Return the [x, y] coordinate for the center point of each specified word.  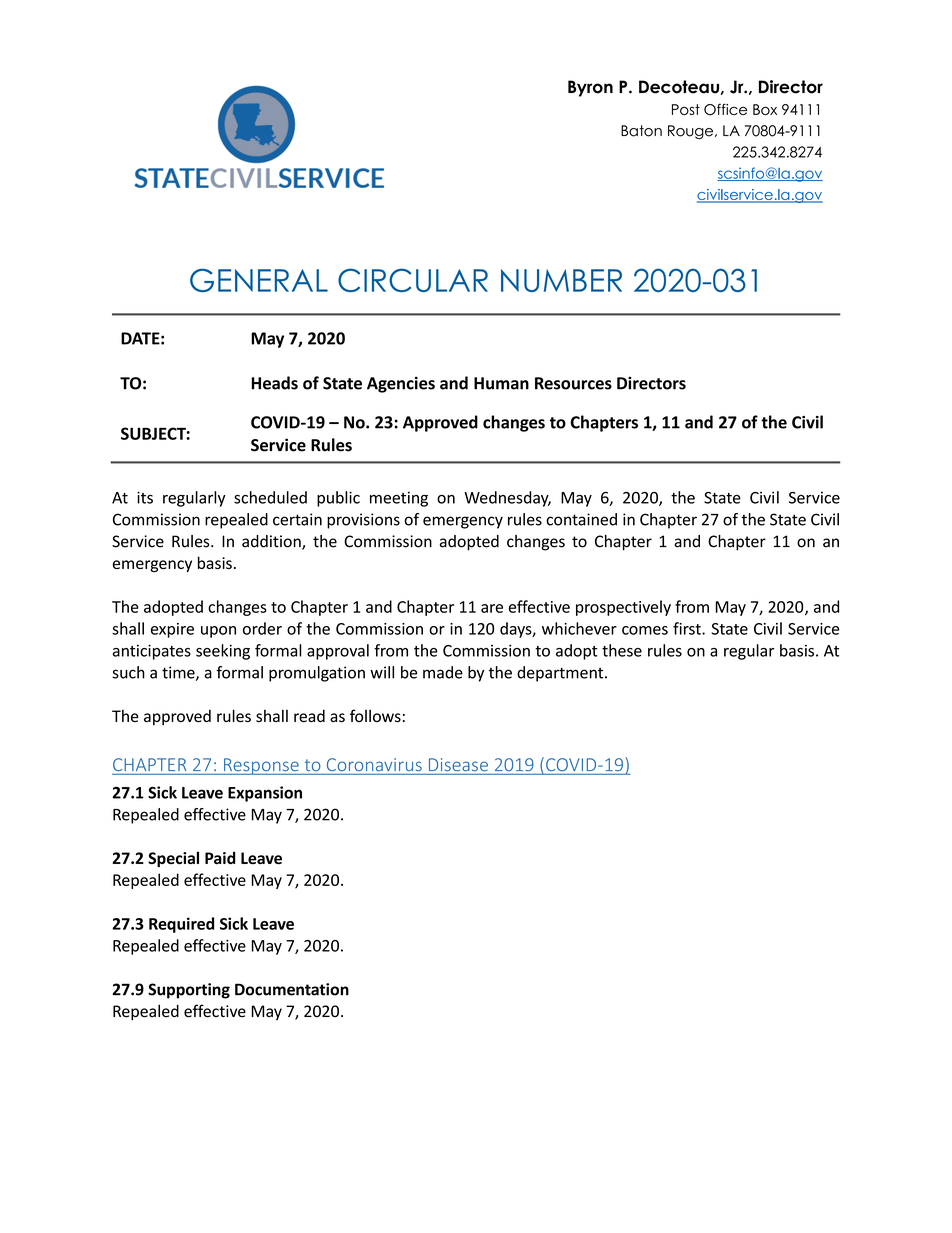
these [622, 650]
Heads [274, 383]
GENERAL [259, 280]
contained [581, 519]
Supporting [189, 991]
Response [261, 766]
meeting [399, 499]
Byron [590, 88]
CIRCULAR [413, 280]
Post [686, 109]
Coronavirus [374, 765]
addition [272, 542]
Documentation [292, 989]
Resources [573, 383]
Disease [458, 765]
